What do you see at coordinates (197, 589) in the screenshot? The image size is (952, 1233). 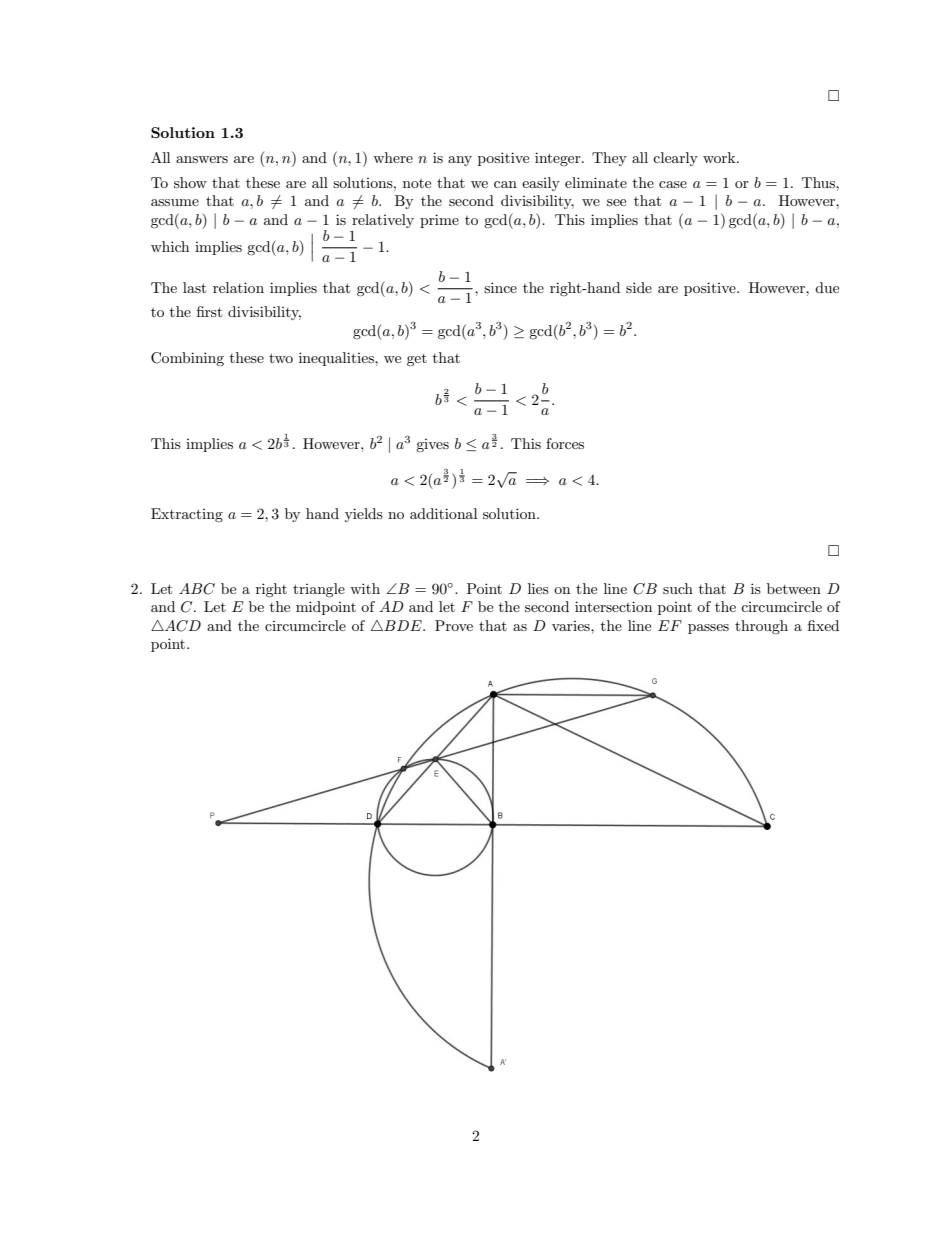 I see `ABC` at bounding box center [197, 589].
